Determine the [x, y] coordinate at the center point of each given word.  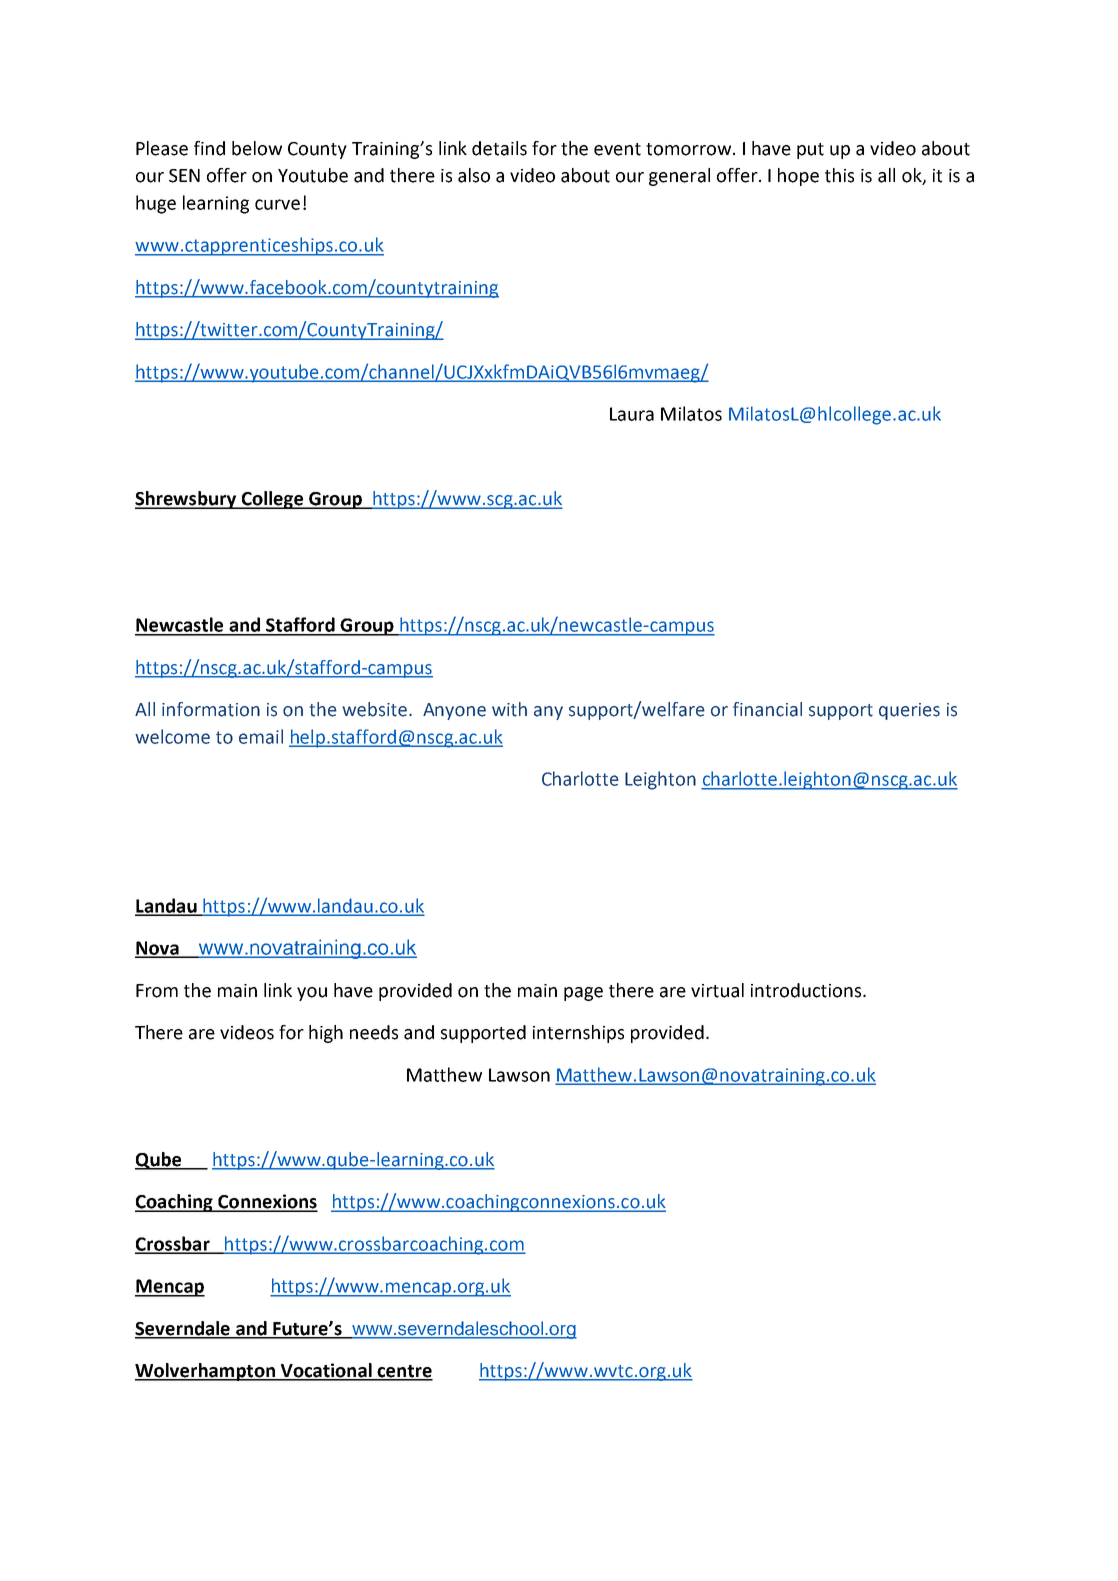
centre [404, 1372]
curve [277, 204]
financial [767, 709]
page [583, 994]
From [157, 991]
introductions [807, 990]
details [499, 148]
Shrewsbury [187, 500]
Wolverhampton [206, 1372]
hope [798, 177]
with [509, 709]
